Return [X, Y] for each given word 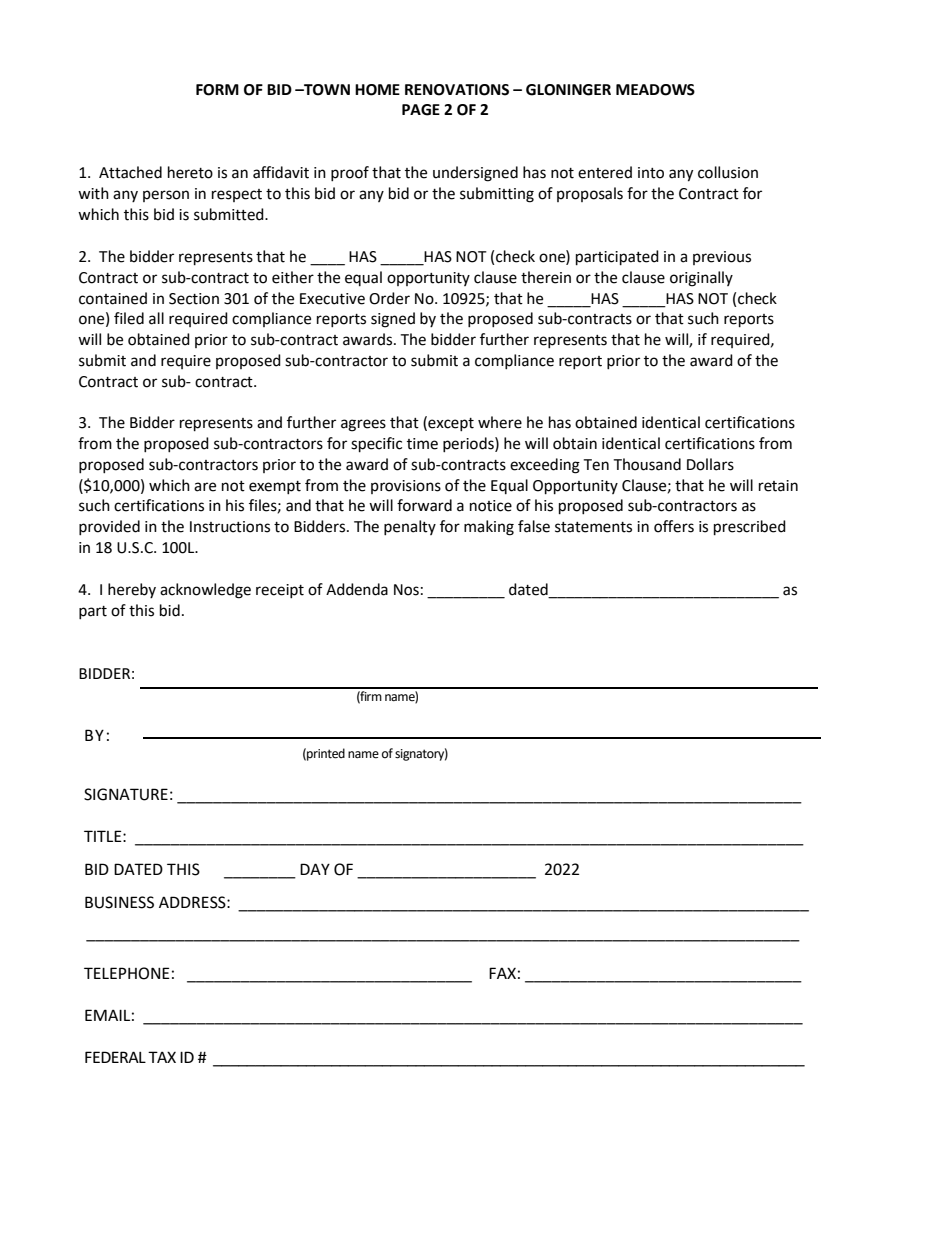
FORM [217, 90]
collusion [728, 172]
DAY [315, 869]
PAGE [421, 110]
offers [674, 526]
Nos [406, 590]
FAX [502, 973]
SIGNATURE [126, 794]
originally [701, 279]
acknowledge [205, 591]
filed [129, 318]
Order [389, 298]
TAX [162, 1057]
